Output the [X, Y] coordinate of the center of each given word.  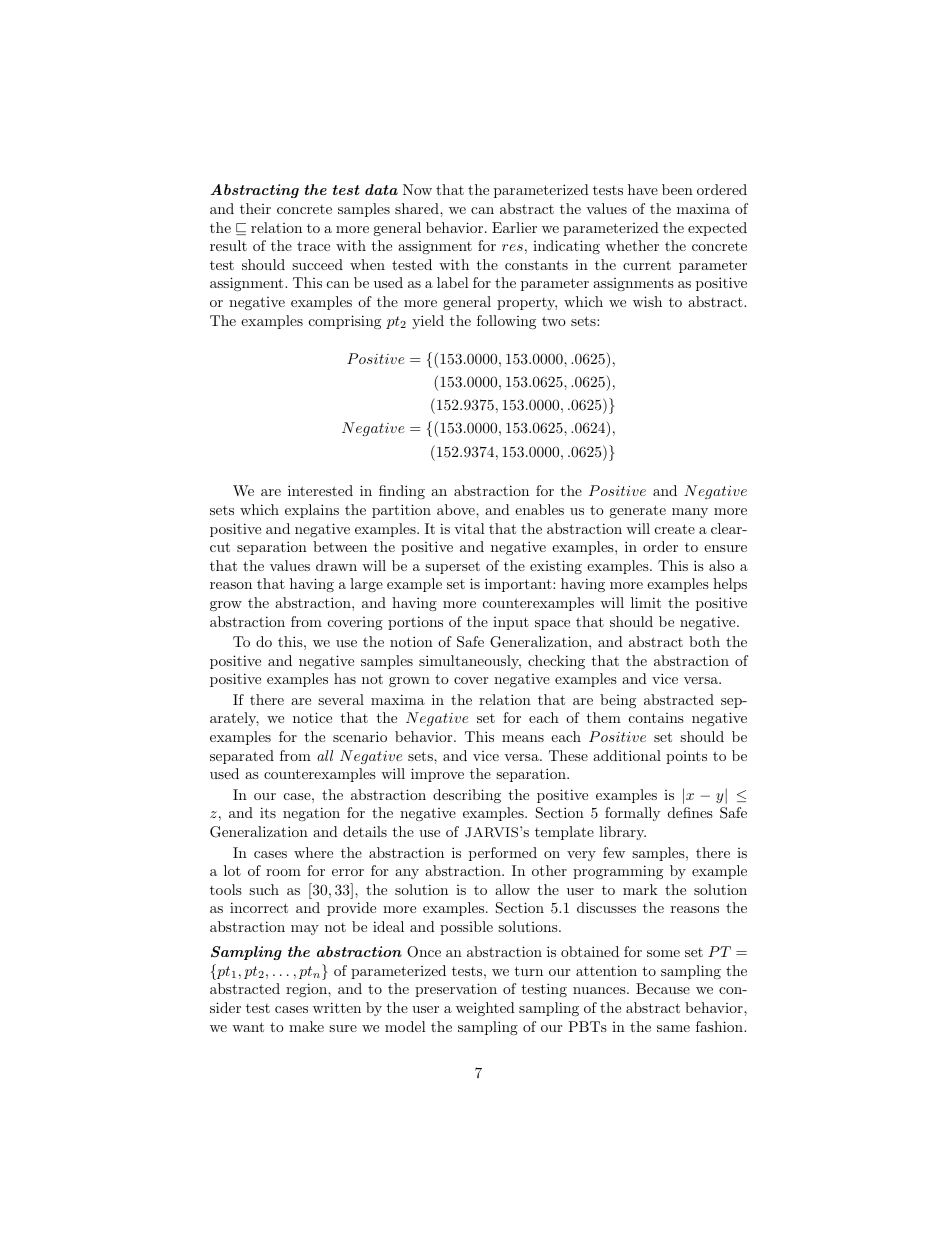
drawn [336, 565]
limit [646, 602]
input [511, 623]
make [306, 1026]
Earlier [514, 227]
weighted [485, 1009]
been [677, 189]
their [255, 208]
